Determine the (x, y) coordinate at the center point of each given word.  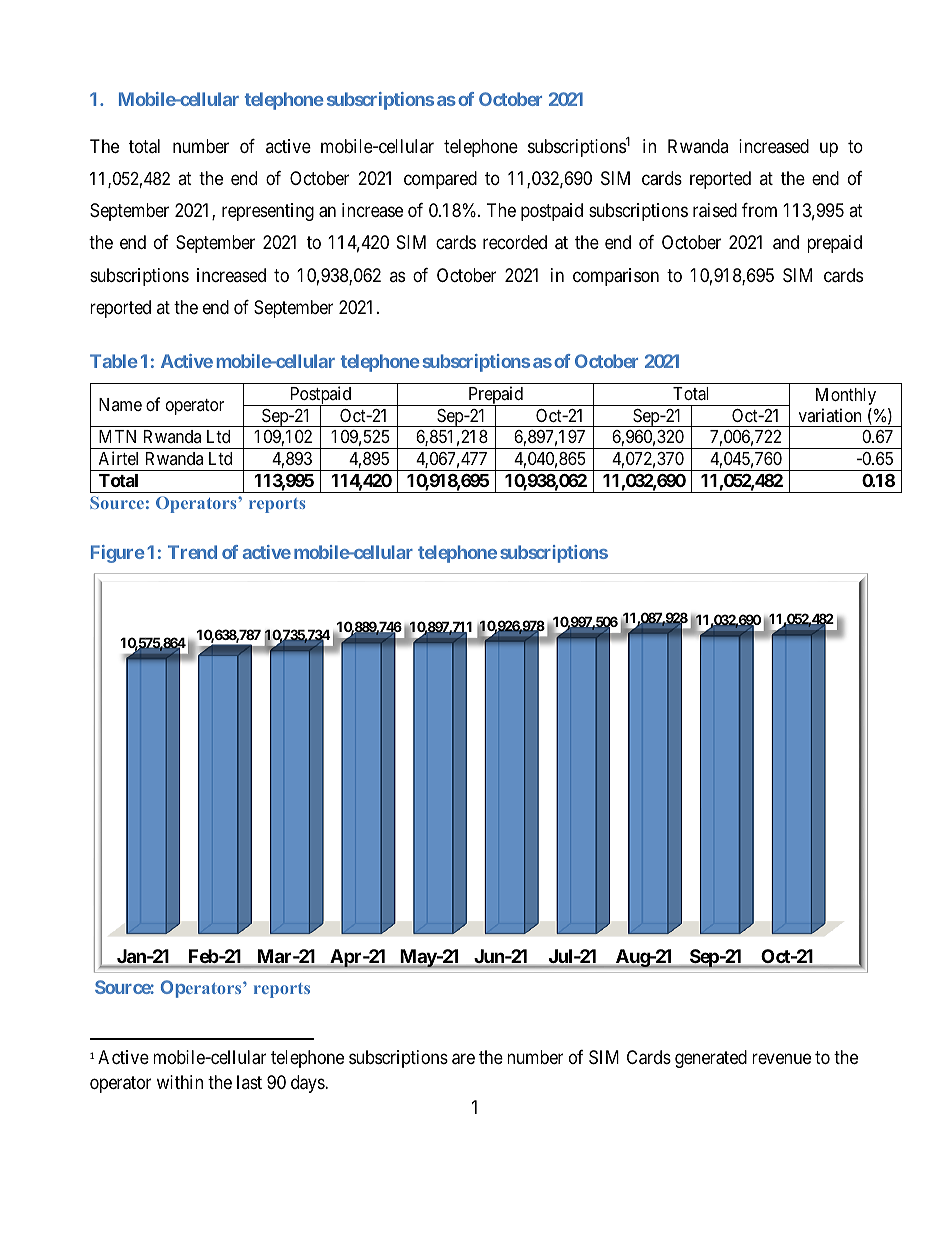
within (180, 1082)
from (759, 210)
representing (268, 212)
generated (711, 1059)
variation (830, 415)
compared (440, 180)
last (249, 1082)
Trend (192, 552)
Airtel (118, 458)
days (308, 1084)
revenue (781, 1059)
